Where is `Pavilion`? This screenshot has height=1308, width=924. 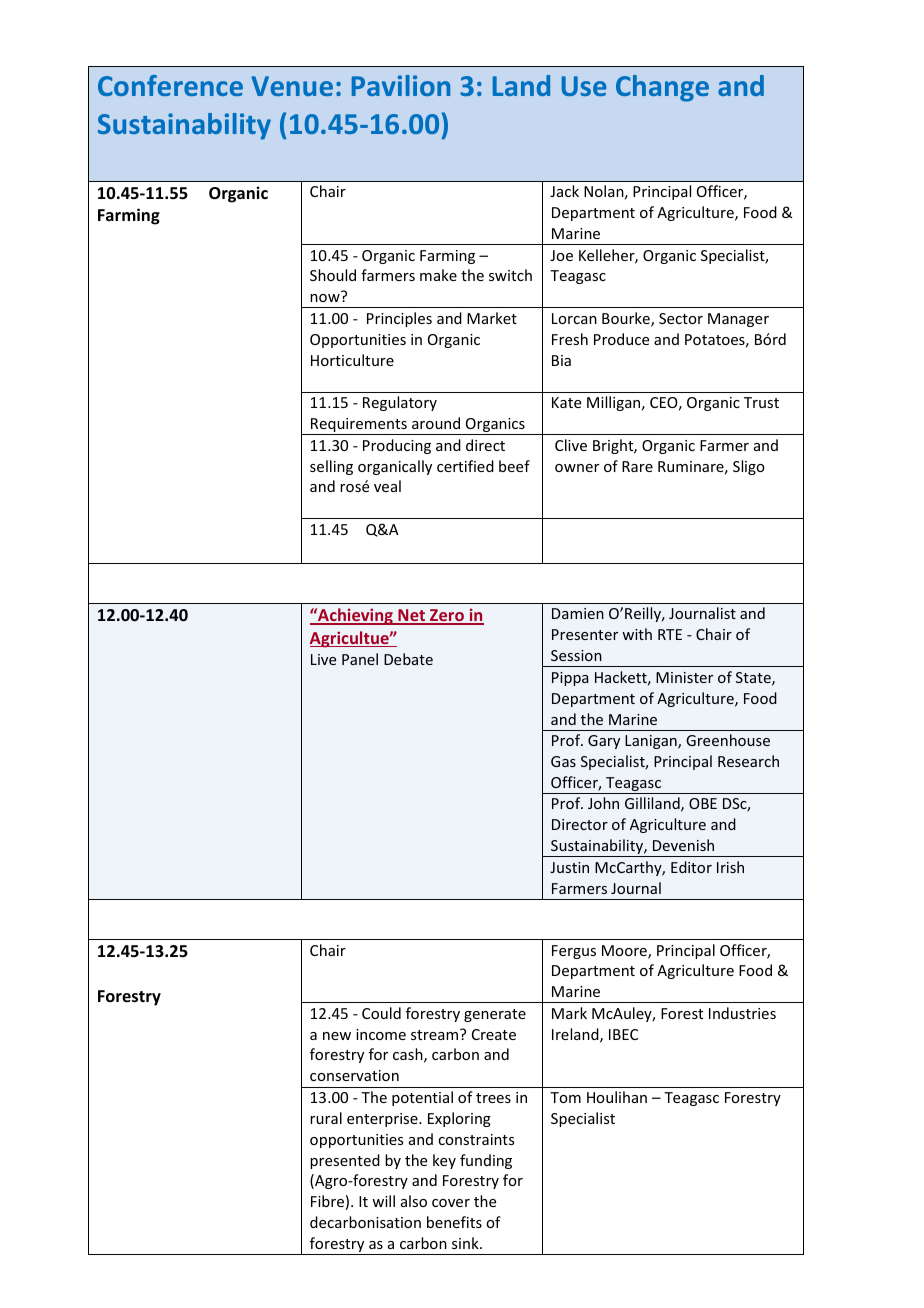 Pavilion is located at coordinates (401, 85).
